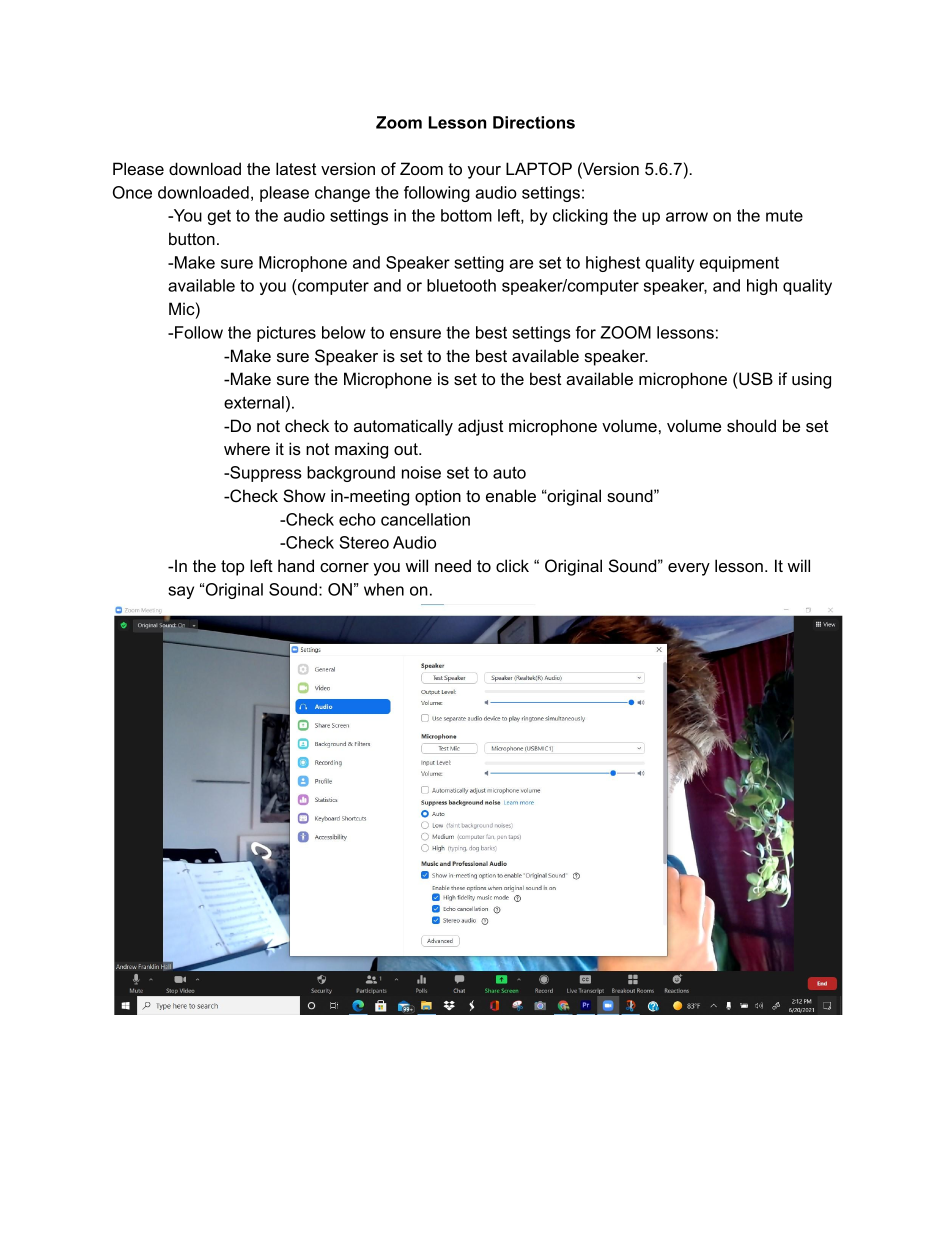 The width and height of the screenshot is (952, 1233). I want to click on Directions, so click(534, 122).
